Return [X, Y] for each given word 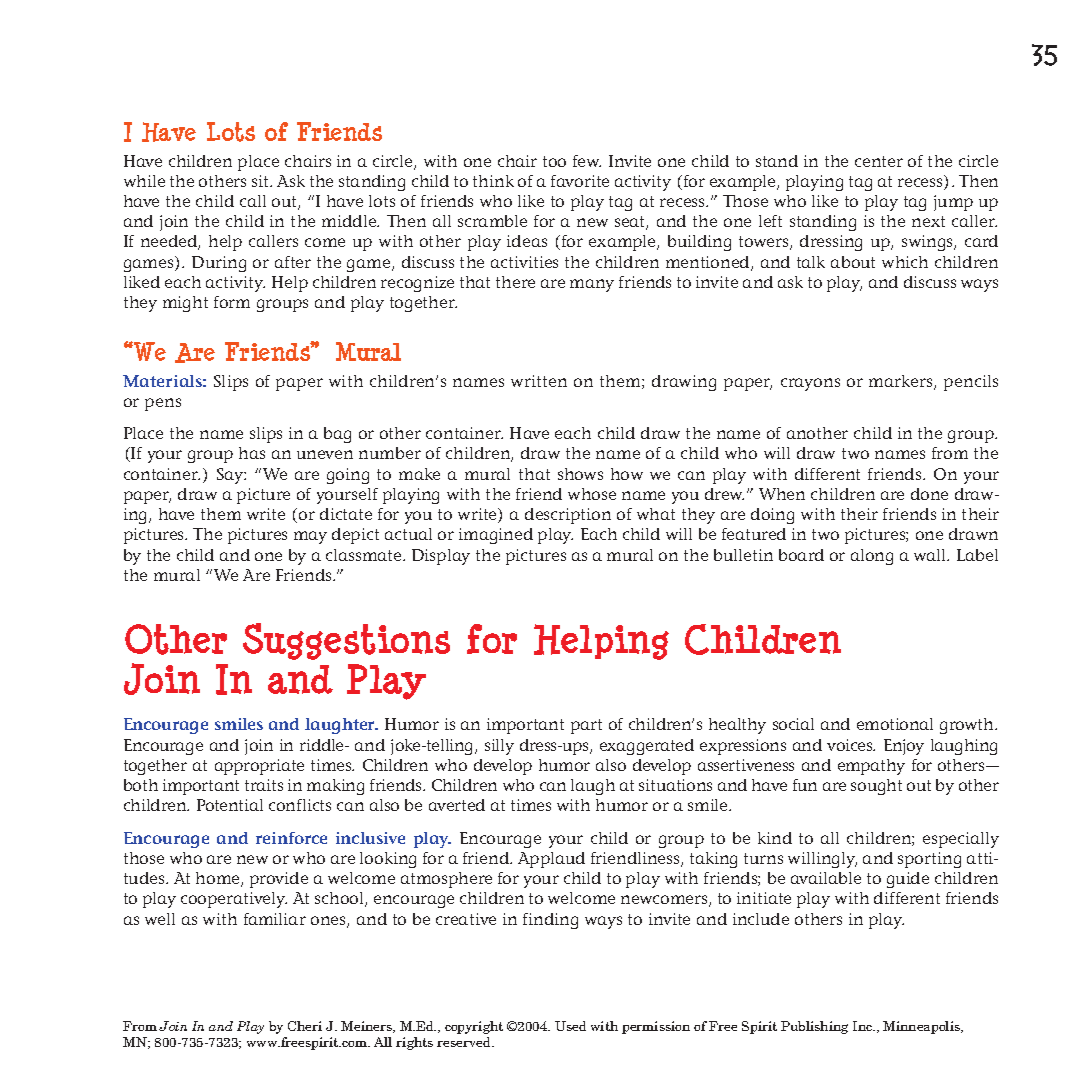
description [568, 516]
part [586, 726]
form [232, 302]
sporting [929, 860]
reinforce [291, 838]
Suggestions [346, 641]
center [879, 161]
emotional [895, 724]
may [310, 537]
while [144, 181]
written [539, 381]
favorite [580, 181]
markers [902, 382]
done [929, 494]
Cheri [305, 1026]
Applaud [551, 860]
